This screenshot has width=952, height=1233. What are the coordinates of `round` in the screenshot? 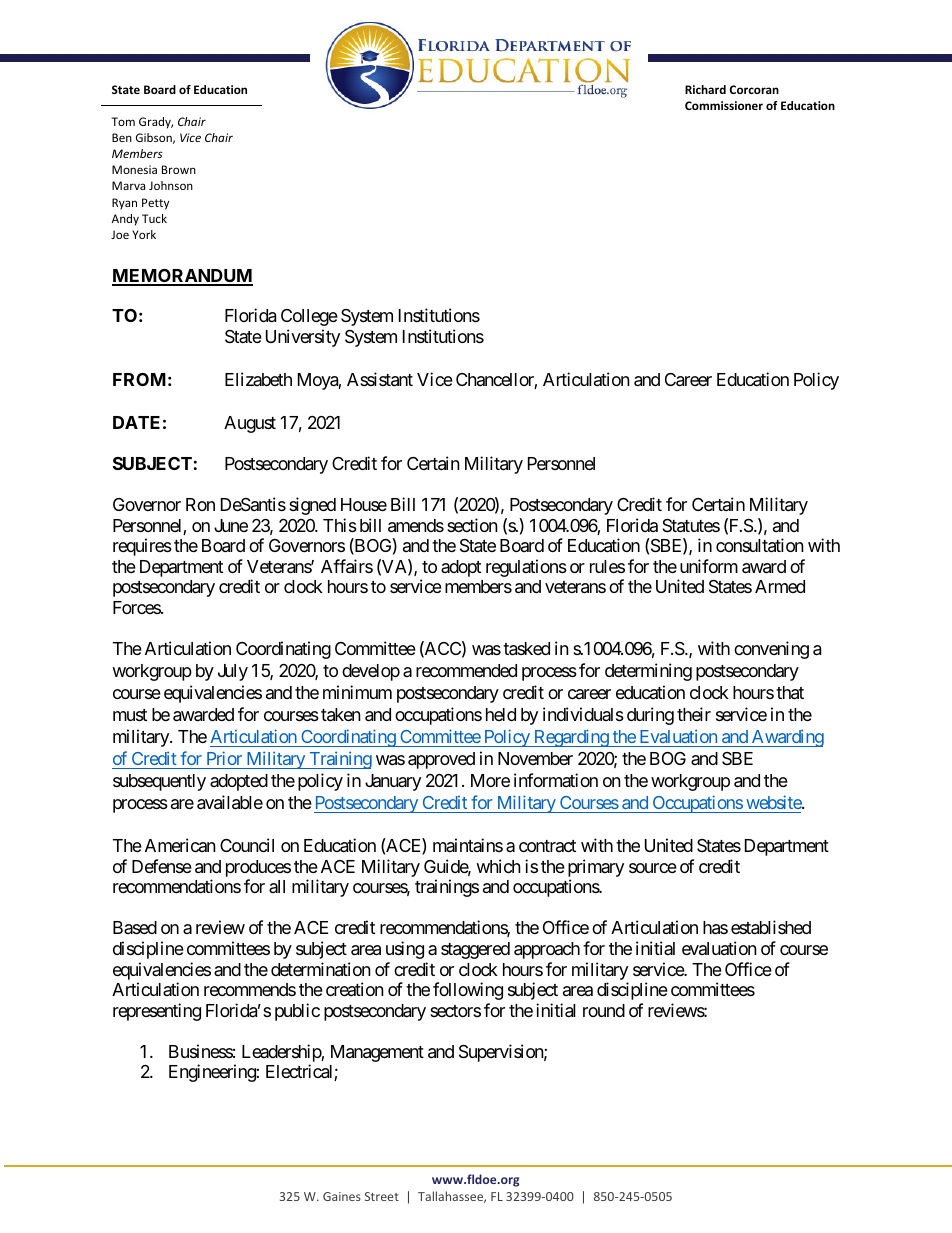 It's located at (604, 1010).
